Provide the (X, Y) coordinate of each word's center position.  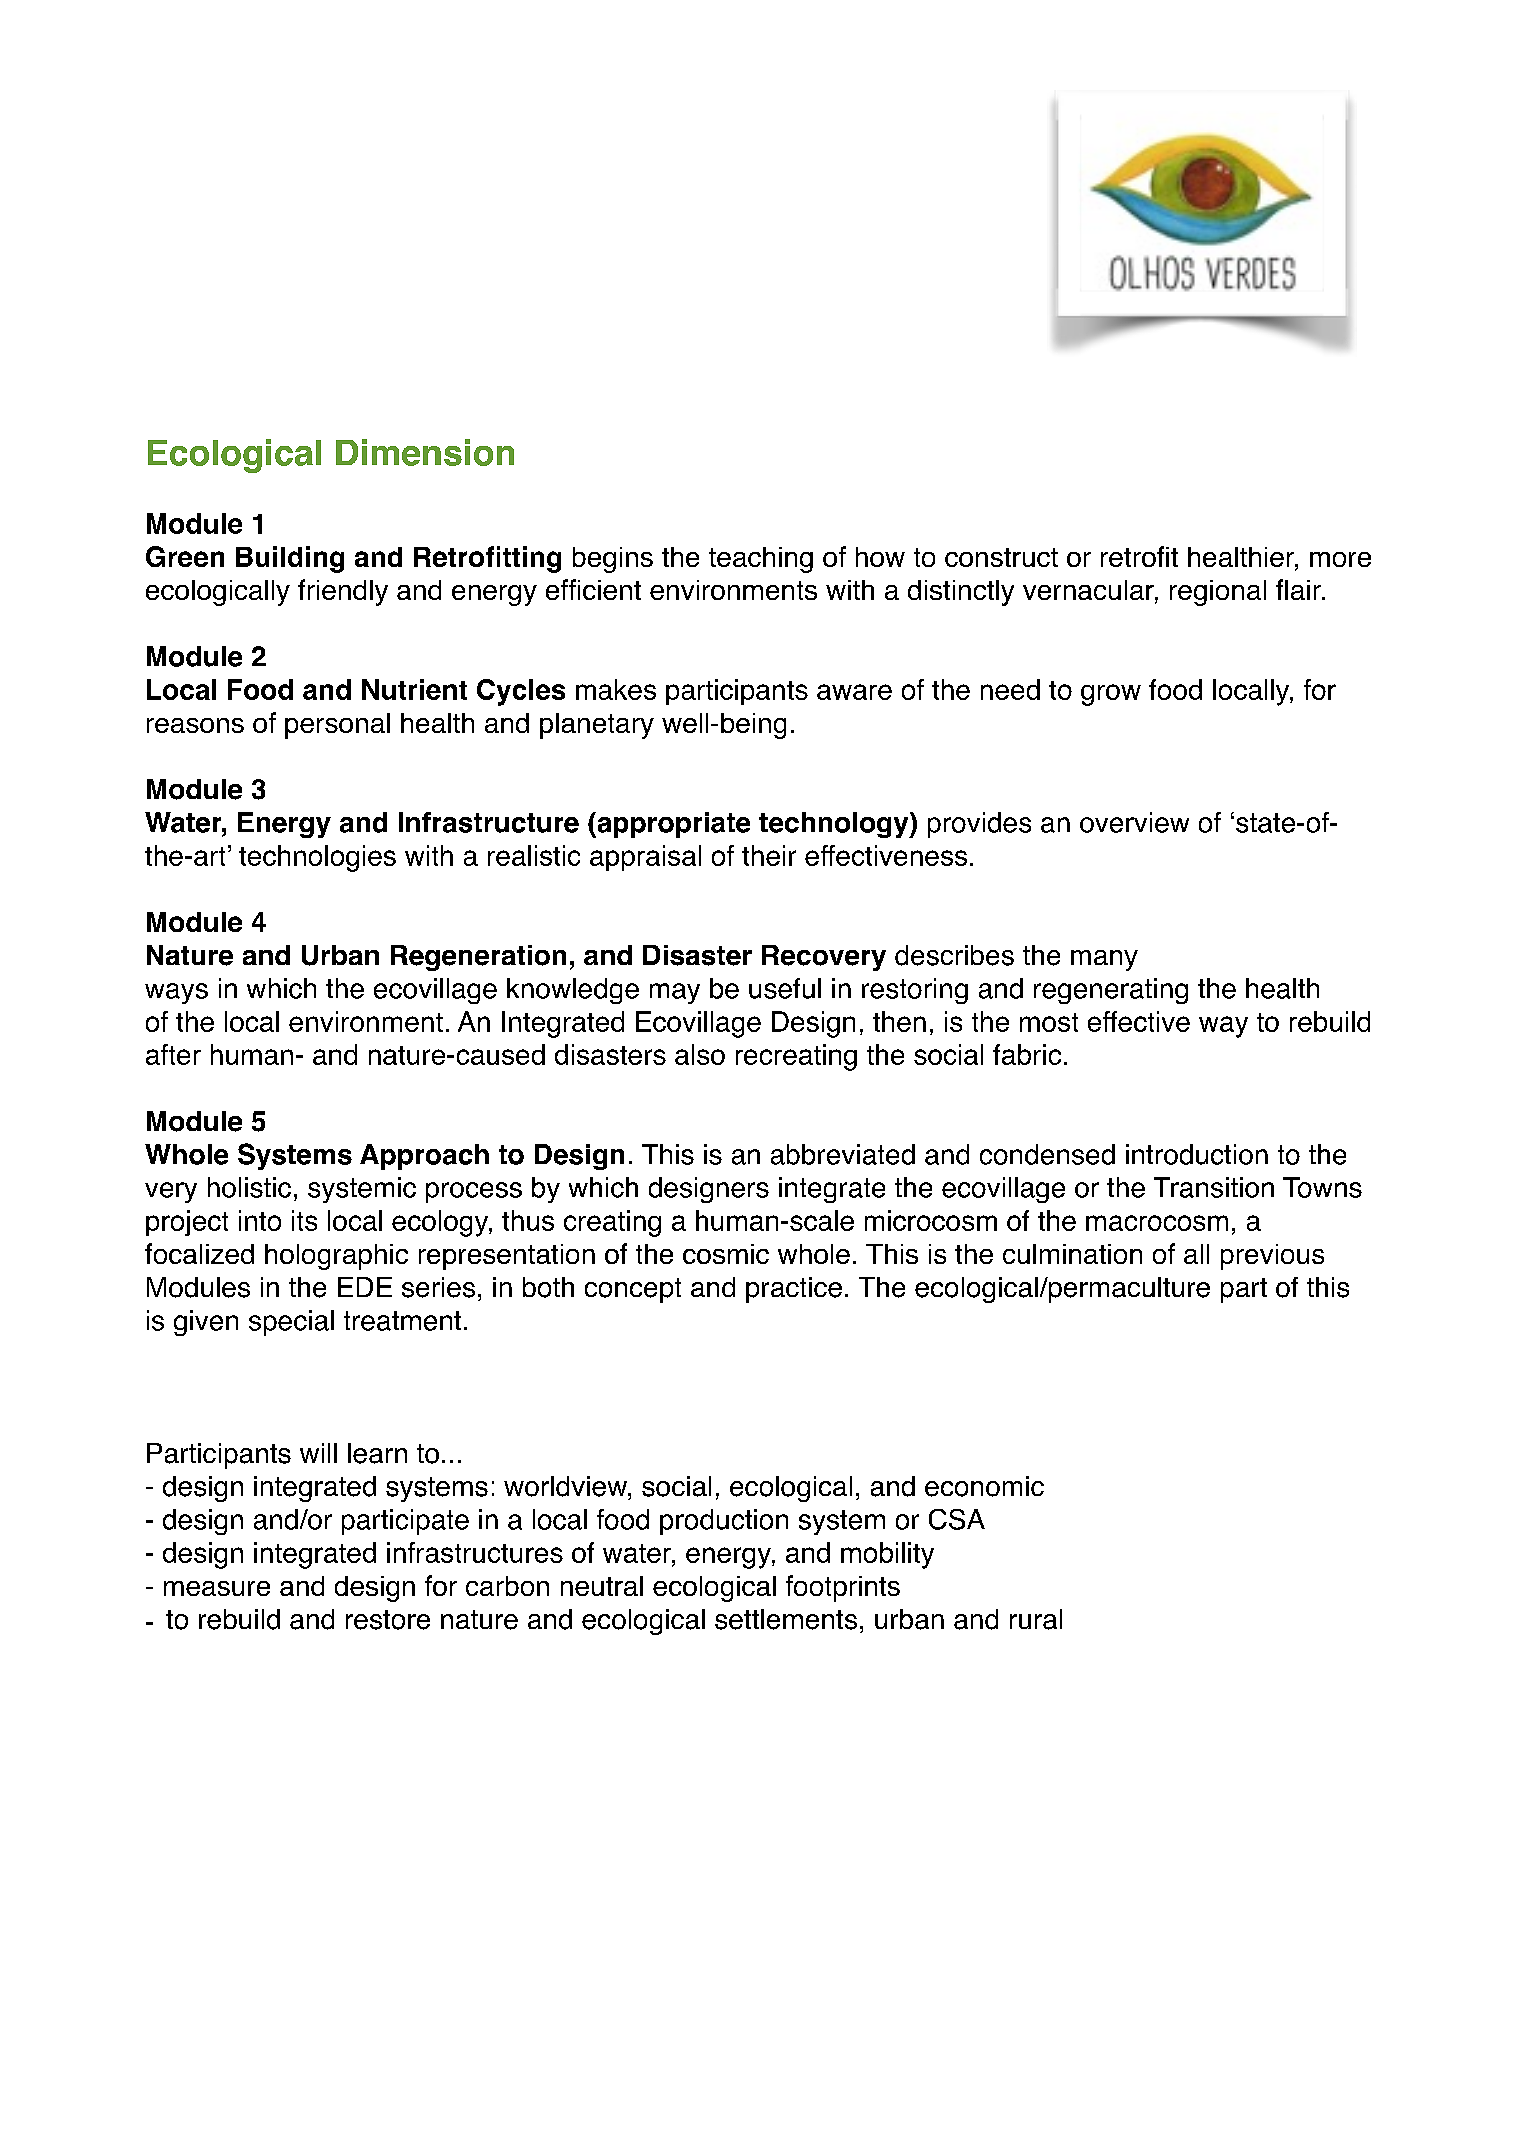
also (700, 1054)
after (173, 1054)
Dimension (425, 452)
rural (1036, 1619)
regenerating (1111, 991)
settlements (786, 1619)
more (1340, 559)
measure (217, 1588)
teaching (761, 560)
